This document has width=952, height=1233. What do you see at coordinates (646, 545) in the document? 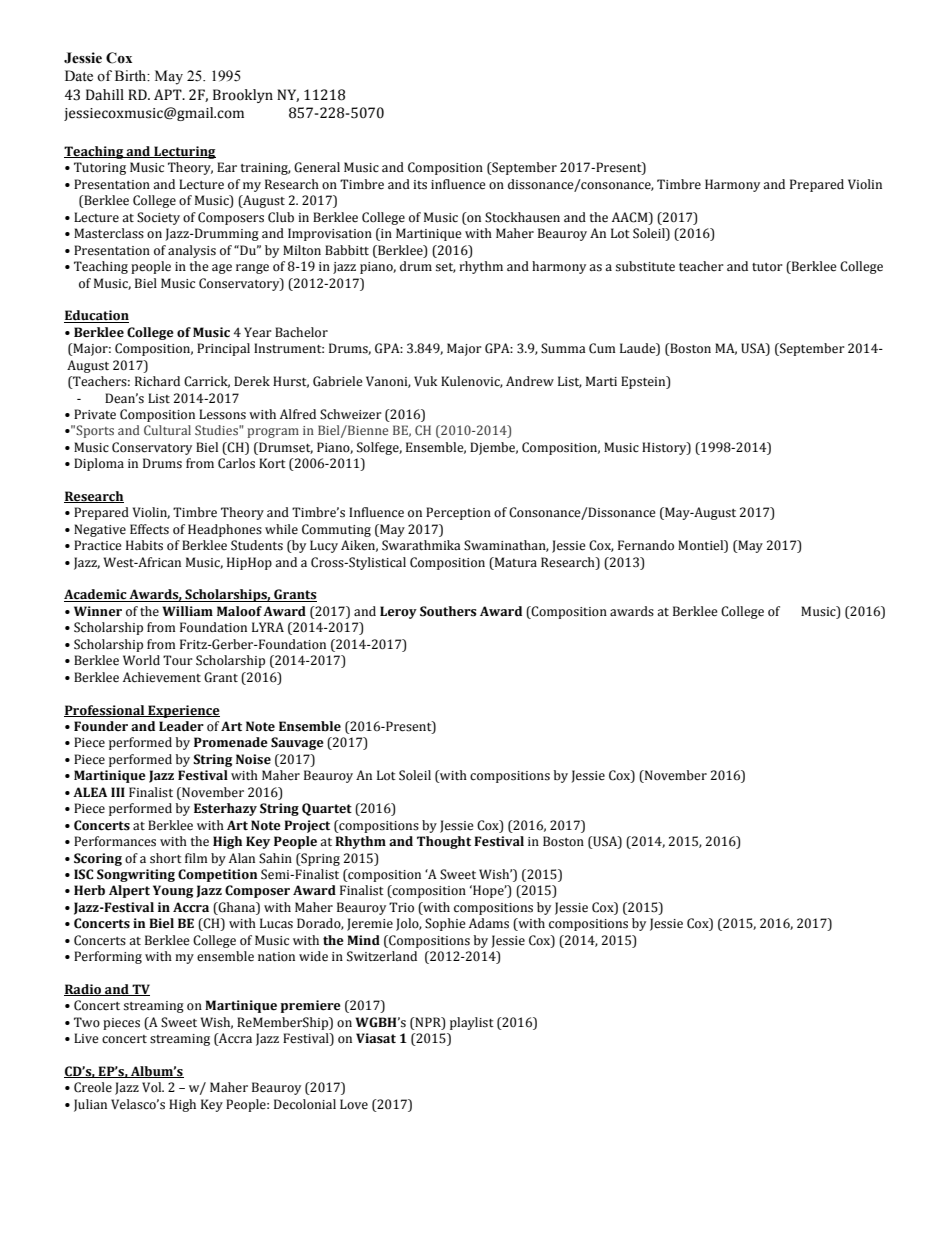
I see `Fernando` at bounding box center [646, 545].
